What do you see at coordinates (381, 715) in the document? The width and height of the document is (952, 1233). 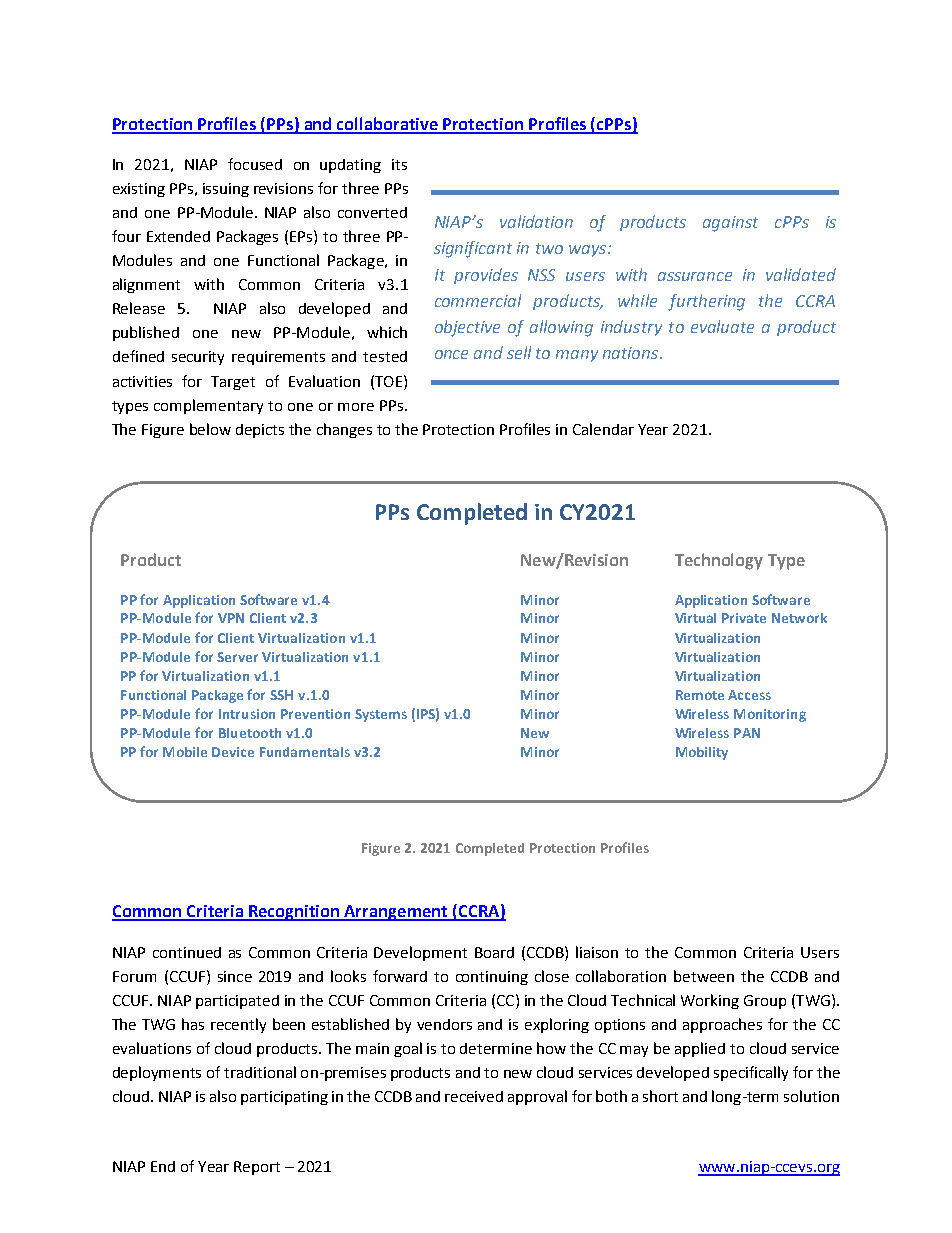 I see `Systems` at bounding box center [381, 715].
